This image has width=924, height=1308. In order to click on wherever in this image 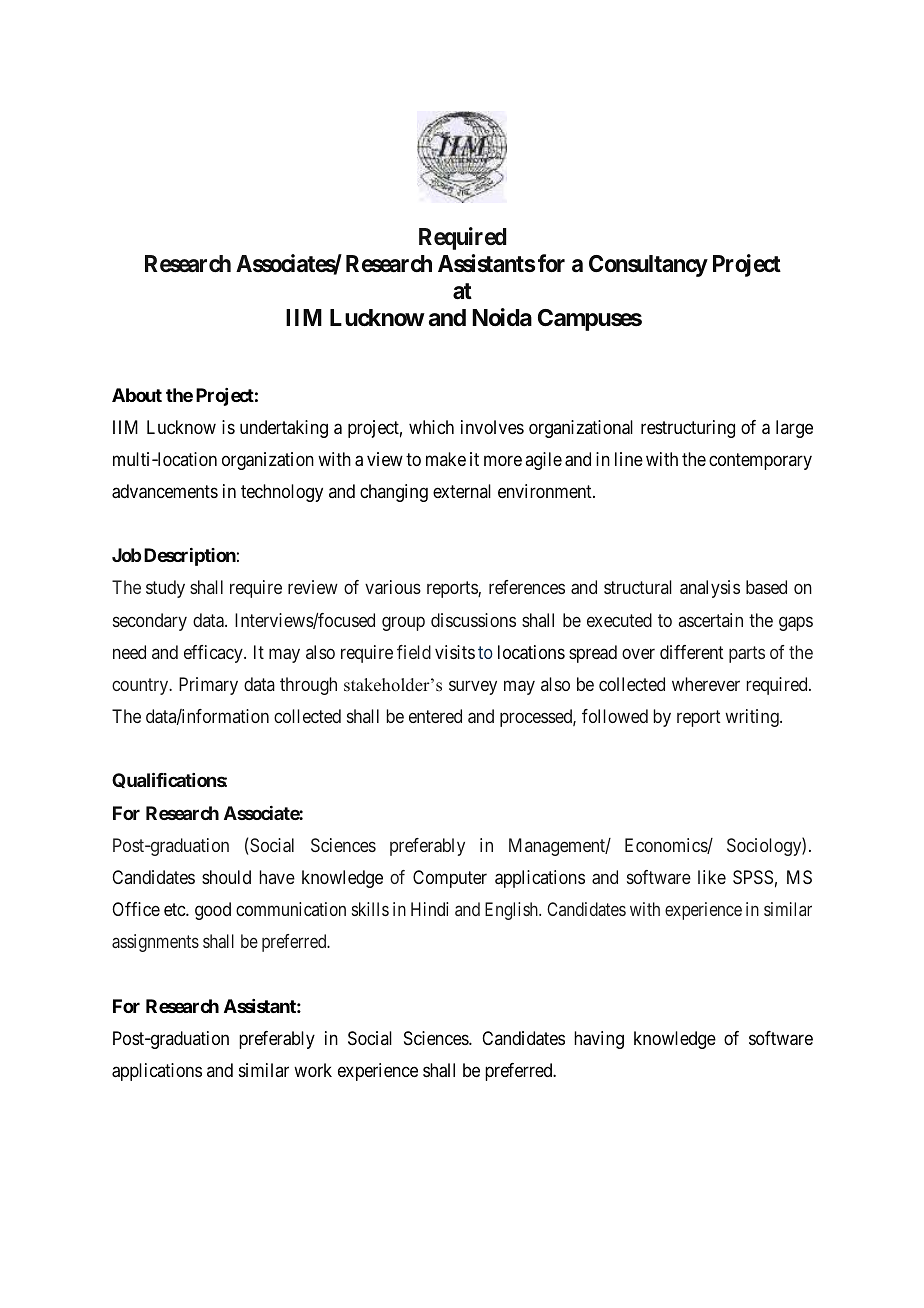, I will do `click(706, 684)`.
